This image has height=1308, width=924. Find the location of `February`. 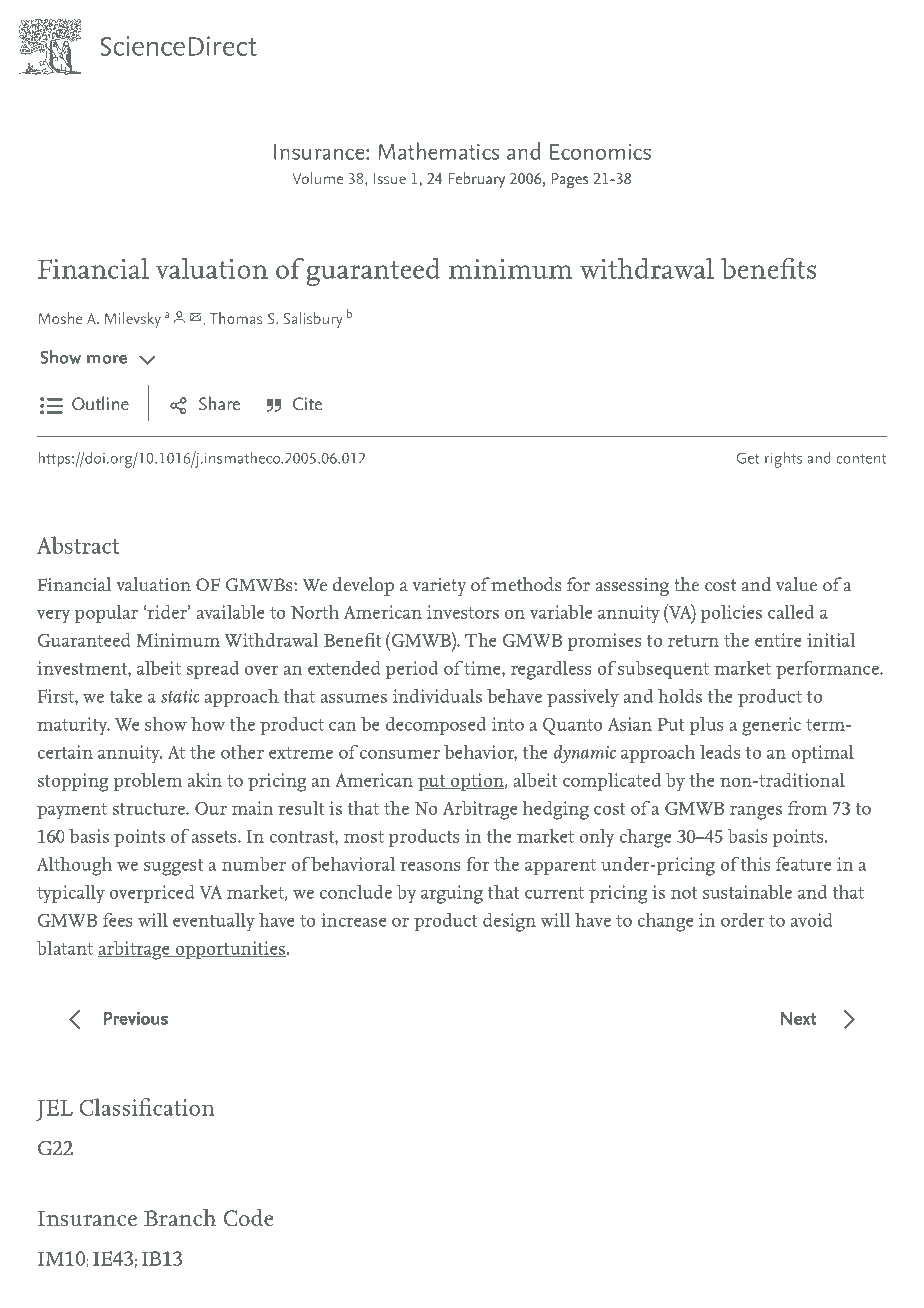

February is located at coordinates (476, 180).
